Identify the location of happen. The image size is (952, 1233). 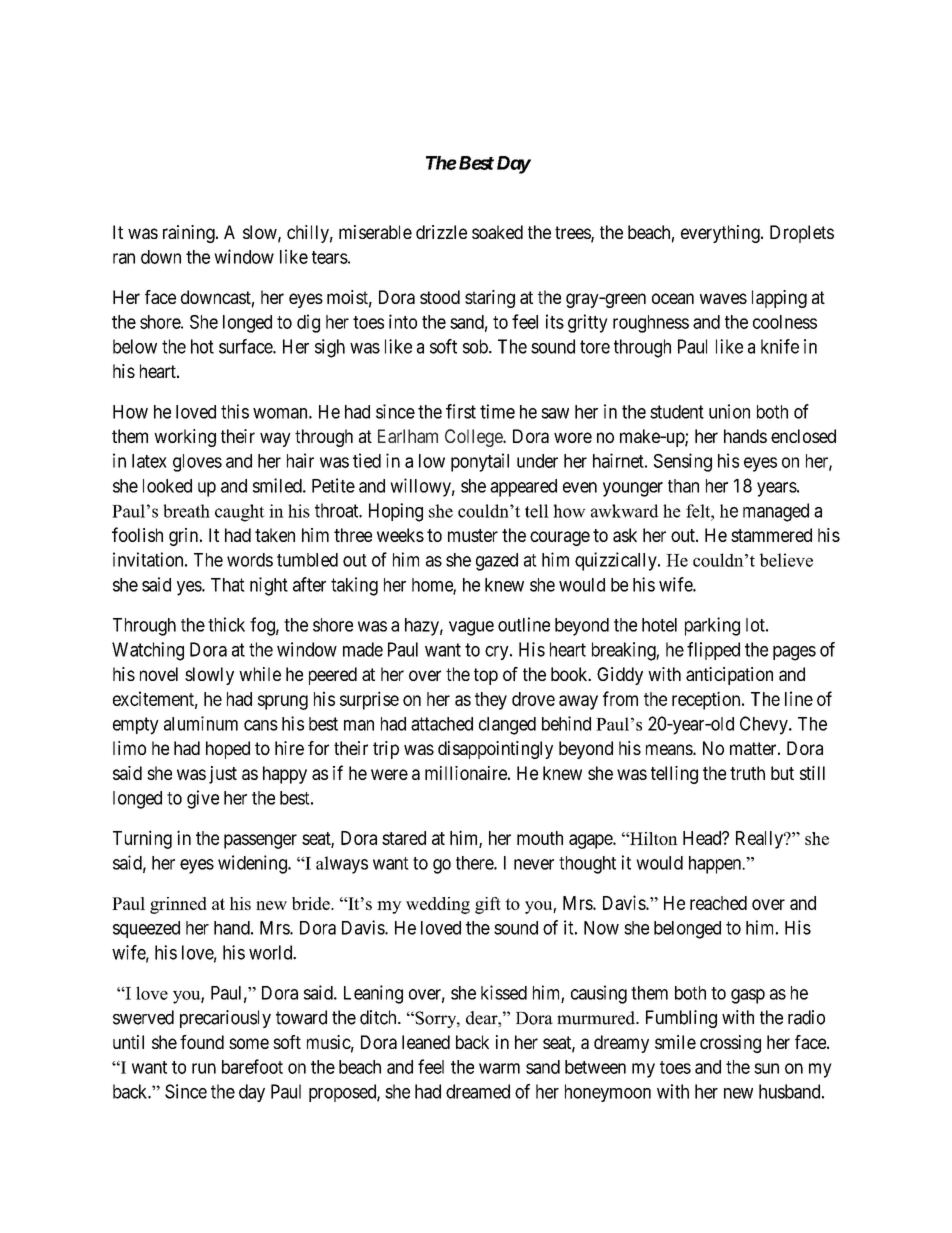
(716, 865).
